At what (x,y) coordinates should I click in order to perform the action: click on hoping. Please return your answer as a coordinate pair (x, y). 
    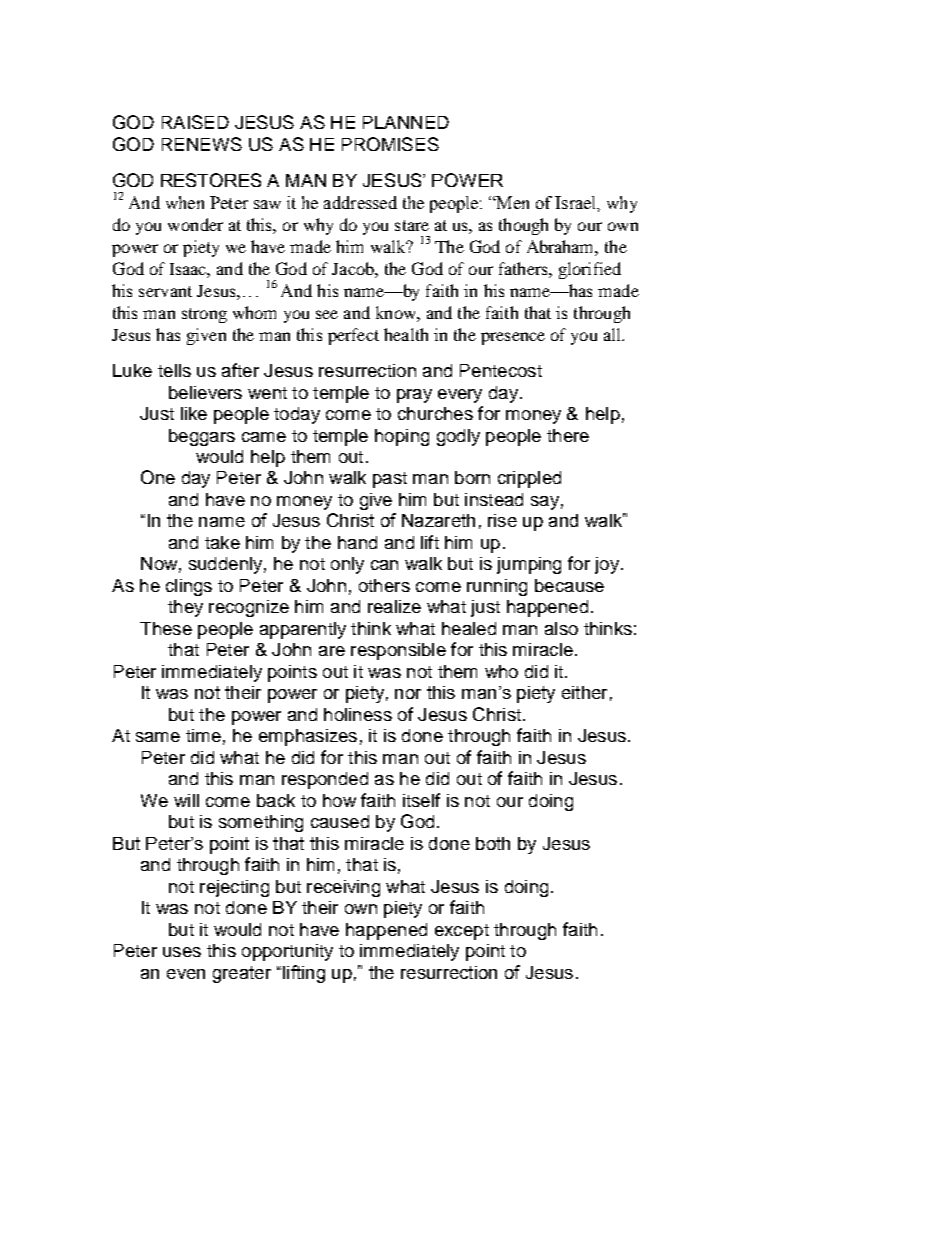
    Looking at the image, I should click on (402, 437).
